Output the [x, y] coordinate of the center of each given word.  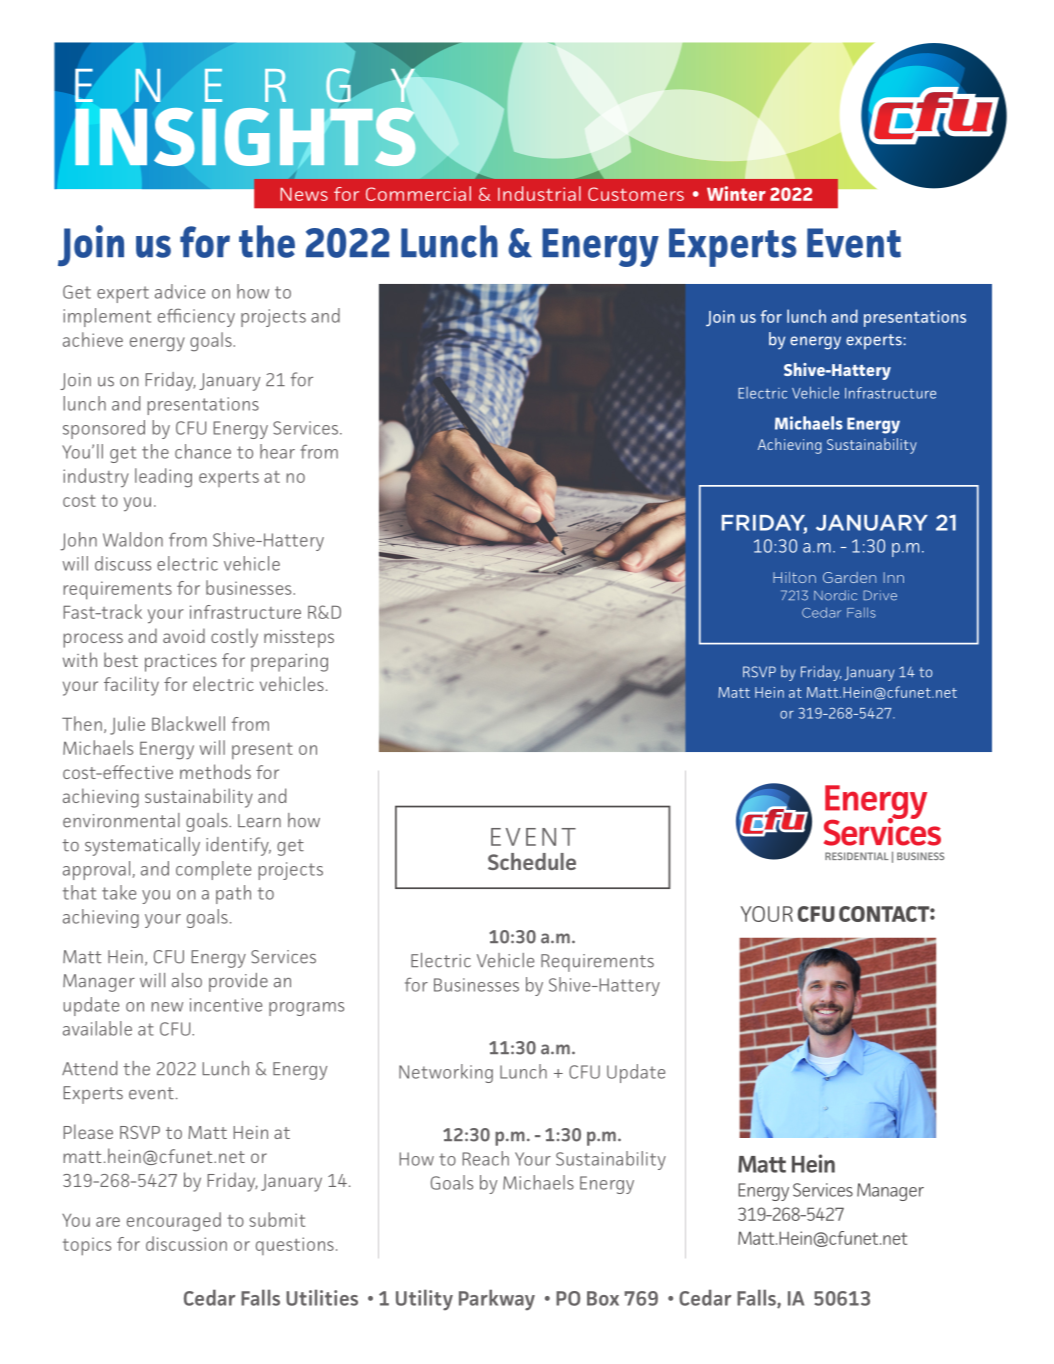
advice [180, 291]
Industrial [539, 193]
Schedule [532, 861]
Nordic [835, 595]
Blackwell [188, 723]
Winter [736, 193]
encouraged [174, 1222]
